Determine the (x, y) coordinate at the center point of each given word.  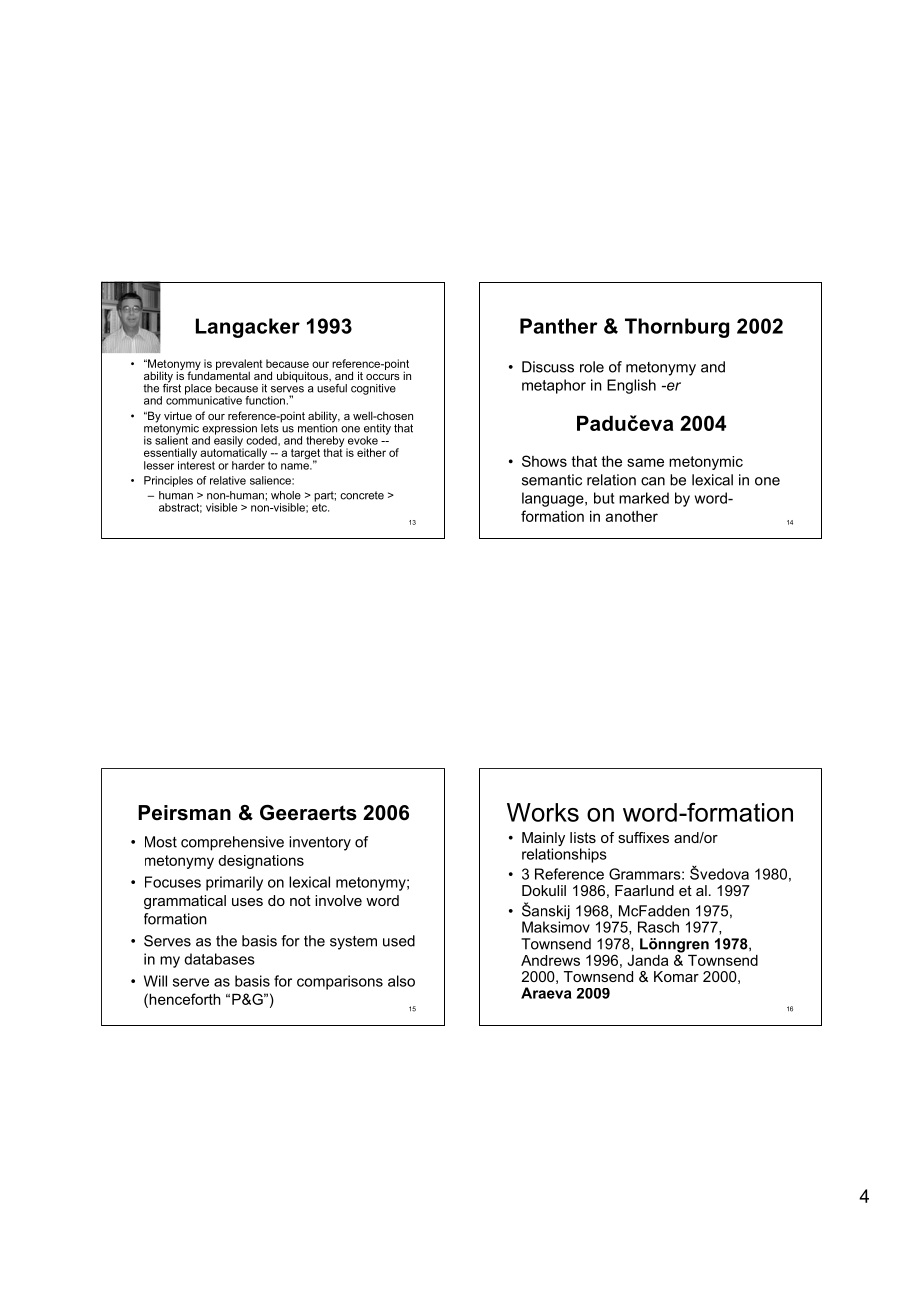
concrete (362, 495)
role (592, 367)
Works (543, 812)
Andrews (550, 960)
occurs (383, 377)
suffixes (643, 837)
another (632, 516)
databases (219, 959)
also (401, 981)
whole (286, 495)
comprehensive (232, 843)
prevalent (239, 365)
